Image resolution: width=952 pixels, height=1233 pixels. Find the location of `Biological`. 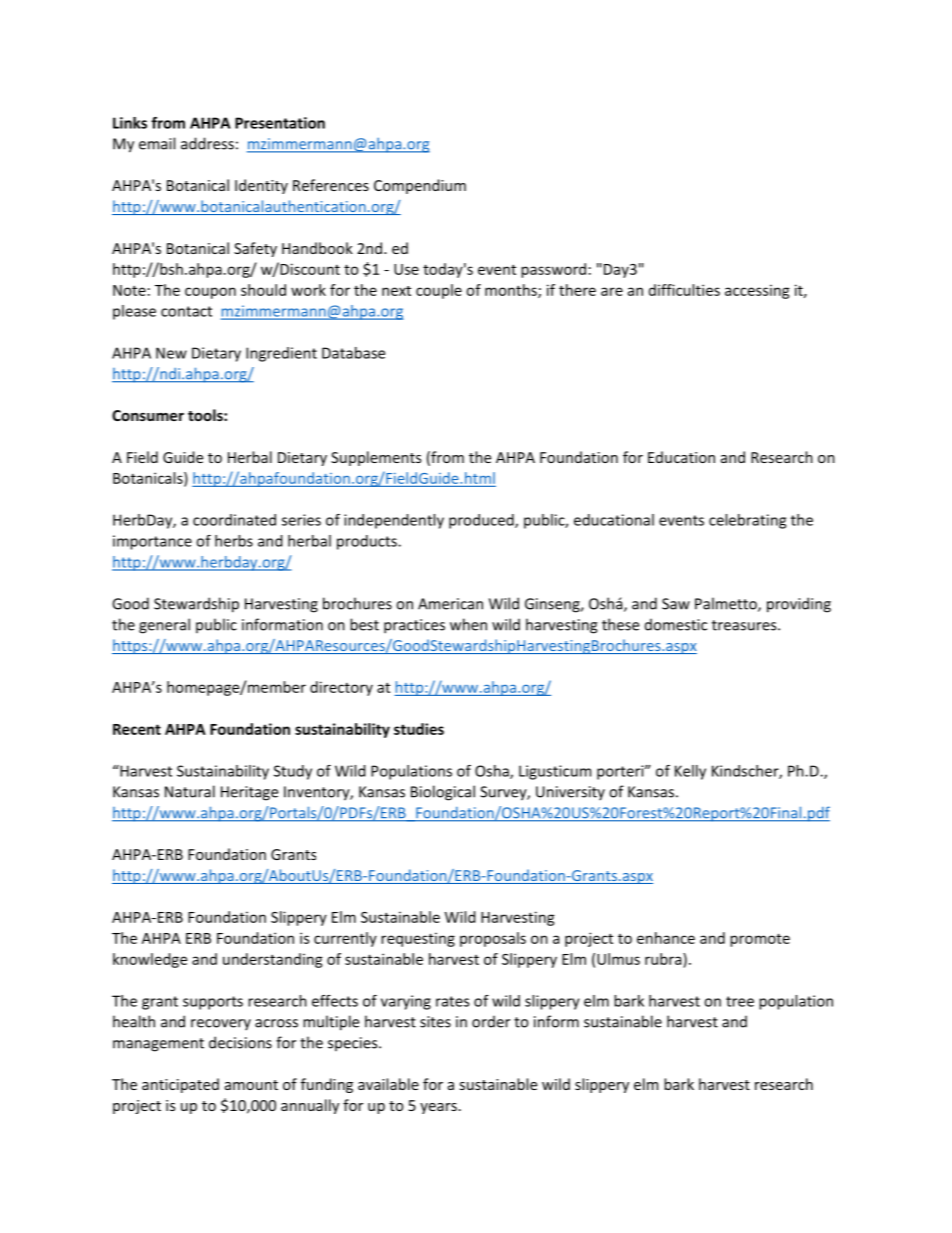

Biological is located at coordinates (443, 793).
